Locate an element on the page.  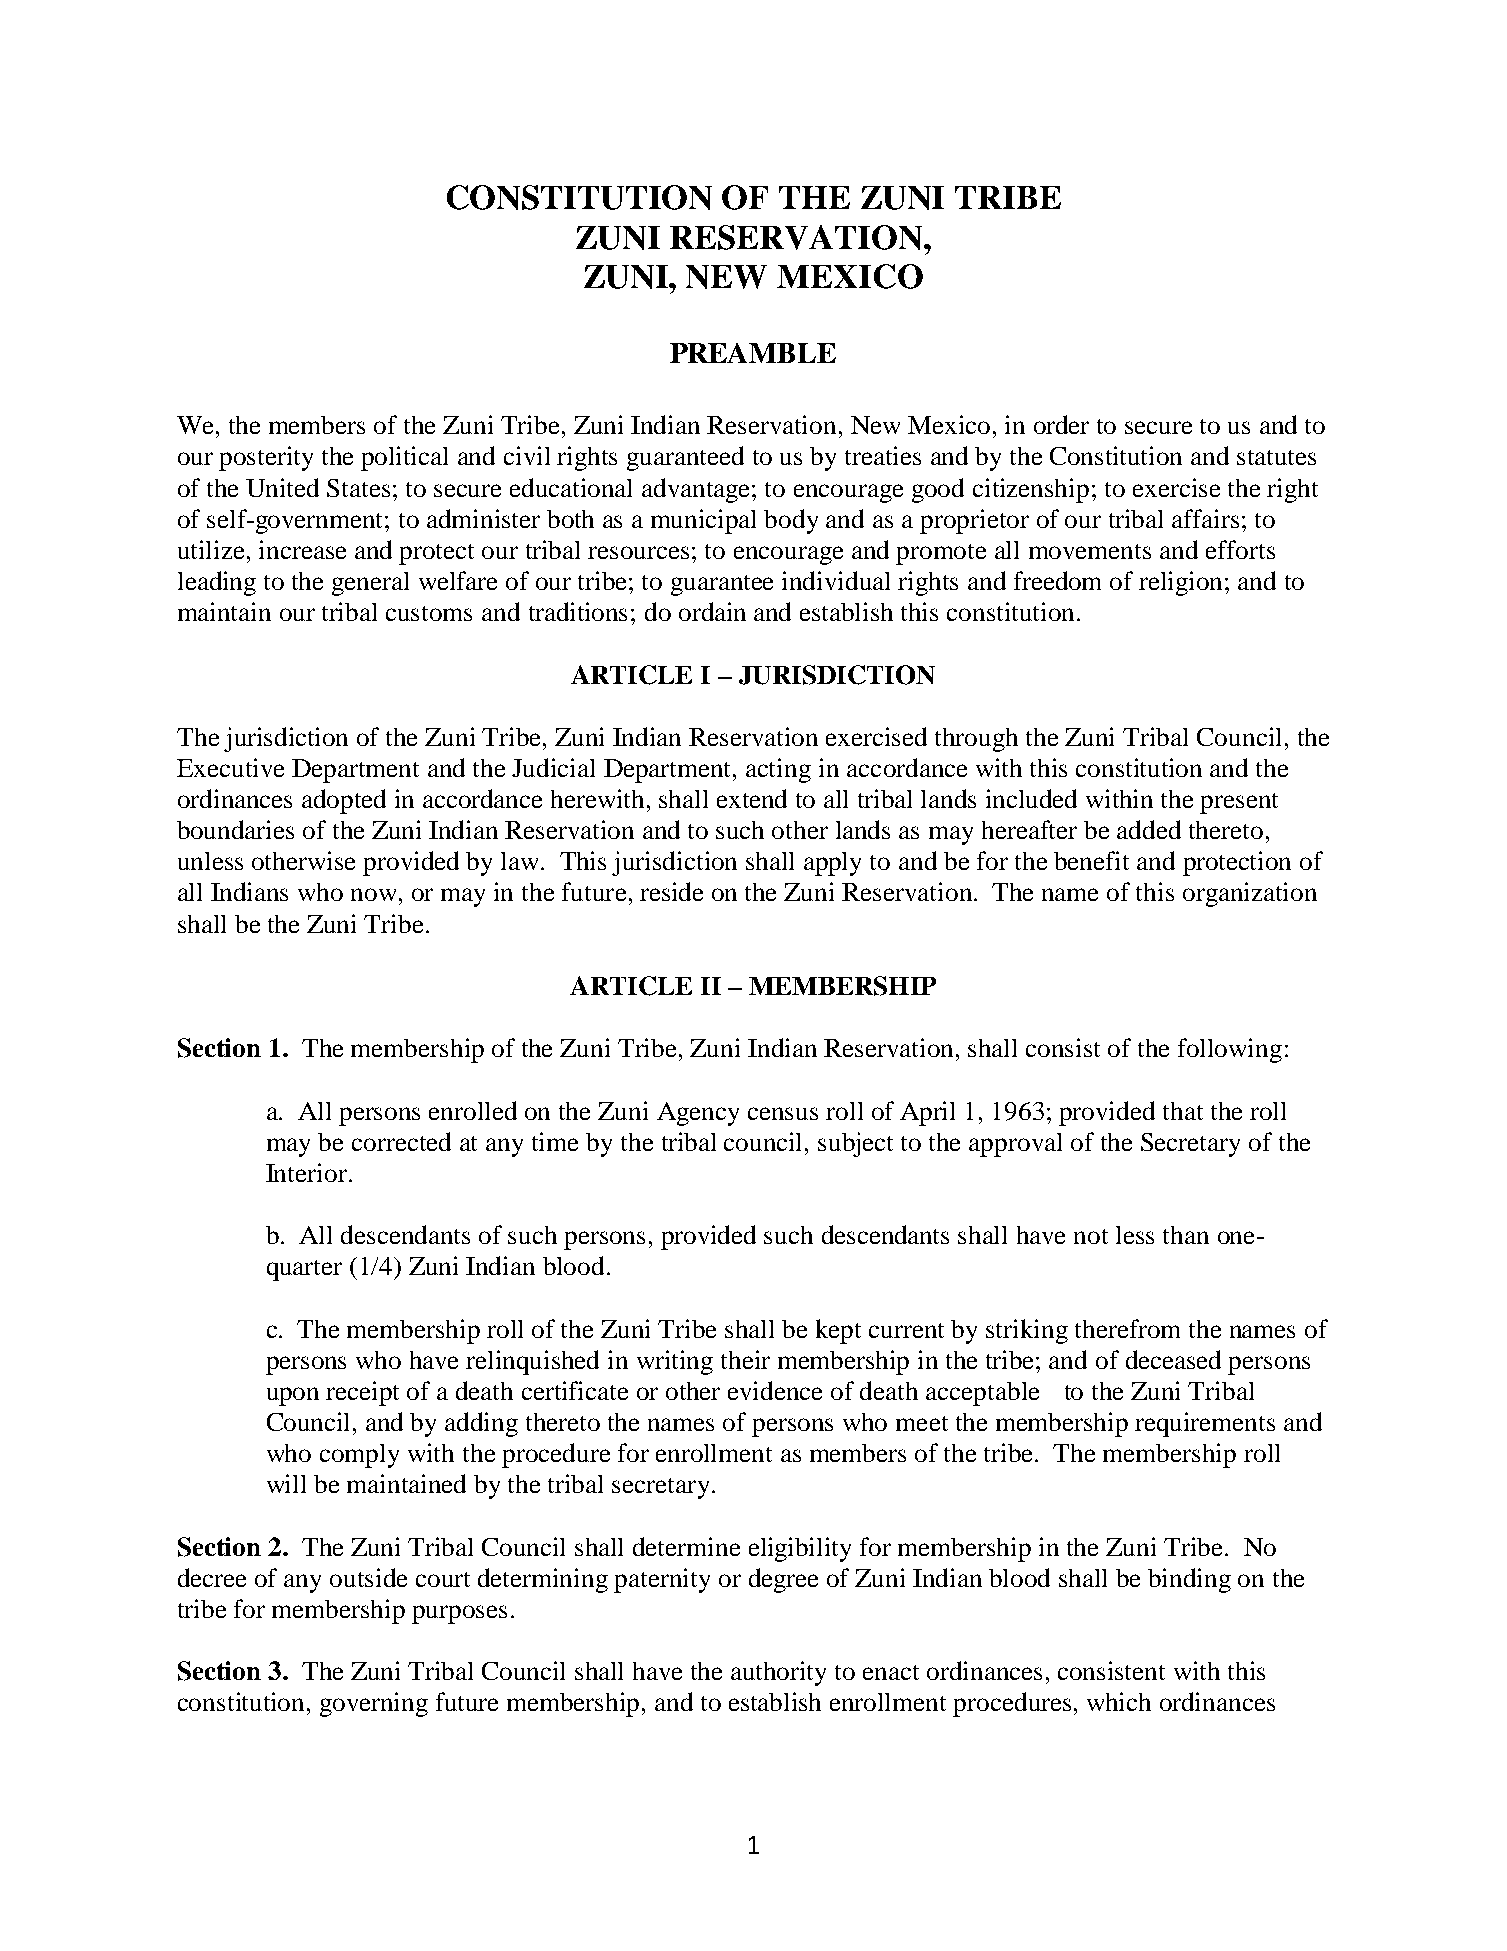
governing is located at coordinates (374, 1704).
